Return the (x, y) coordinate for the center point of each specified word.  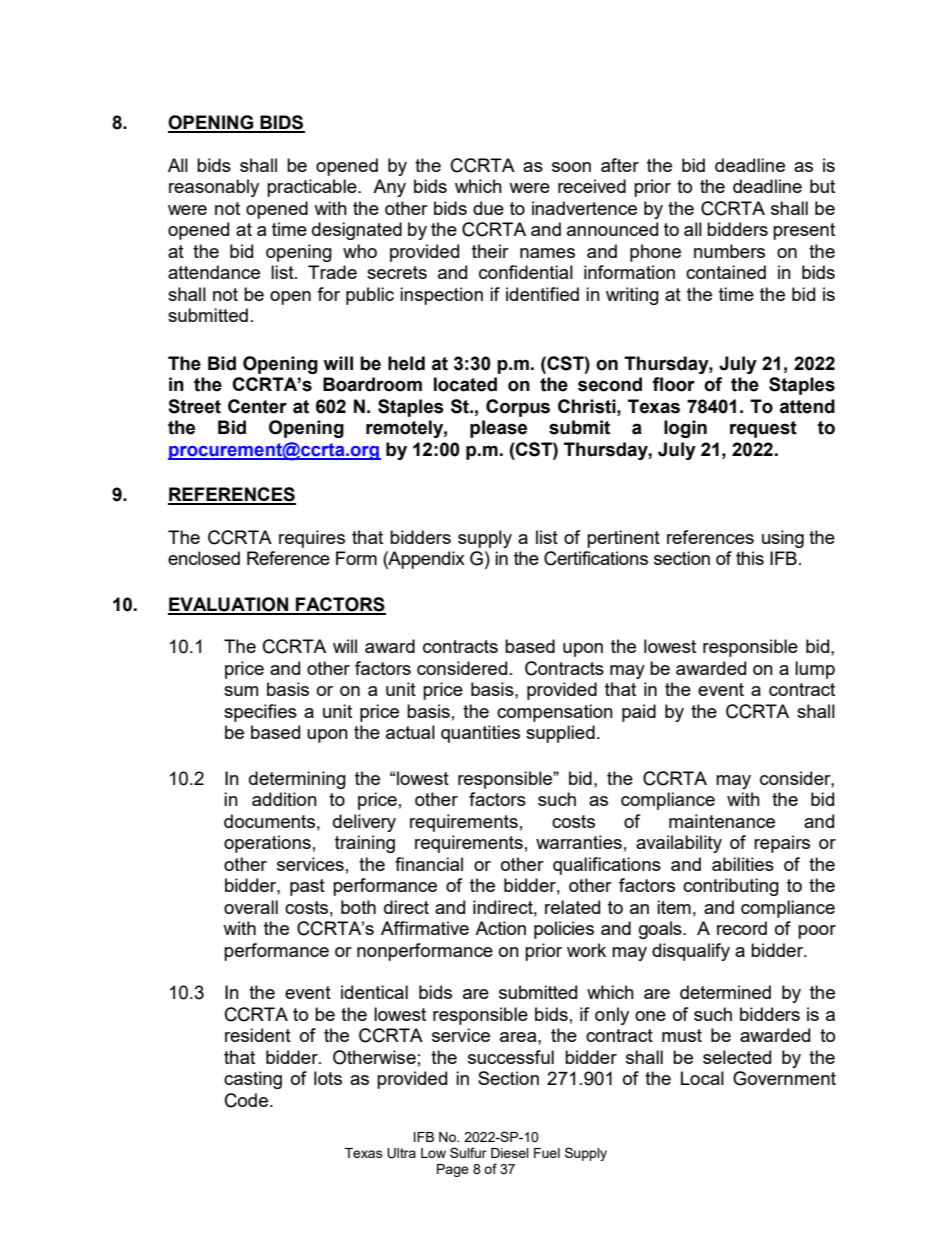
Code (246, 1100)
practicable (313, 188)
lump (815, 670)
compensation (555, 713)
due (488, 208)
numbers (729, 251)
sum (241, 691)
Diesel (510, 1153)
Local (702, 1078)
